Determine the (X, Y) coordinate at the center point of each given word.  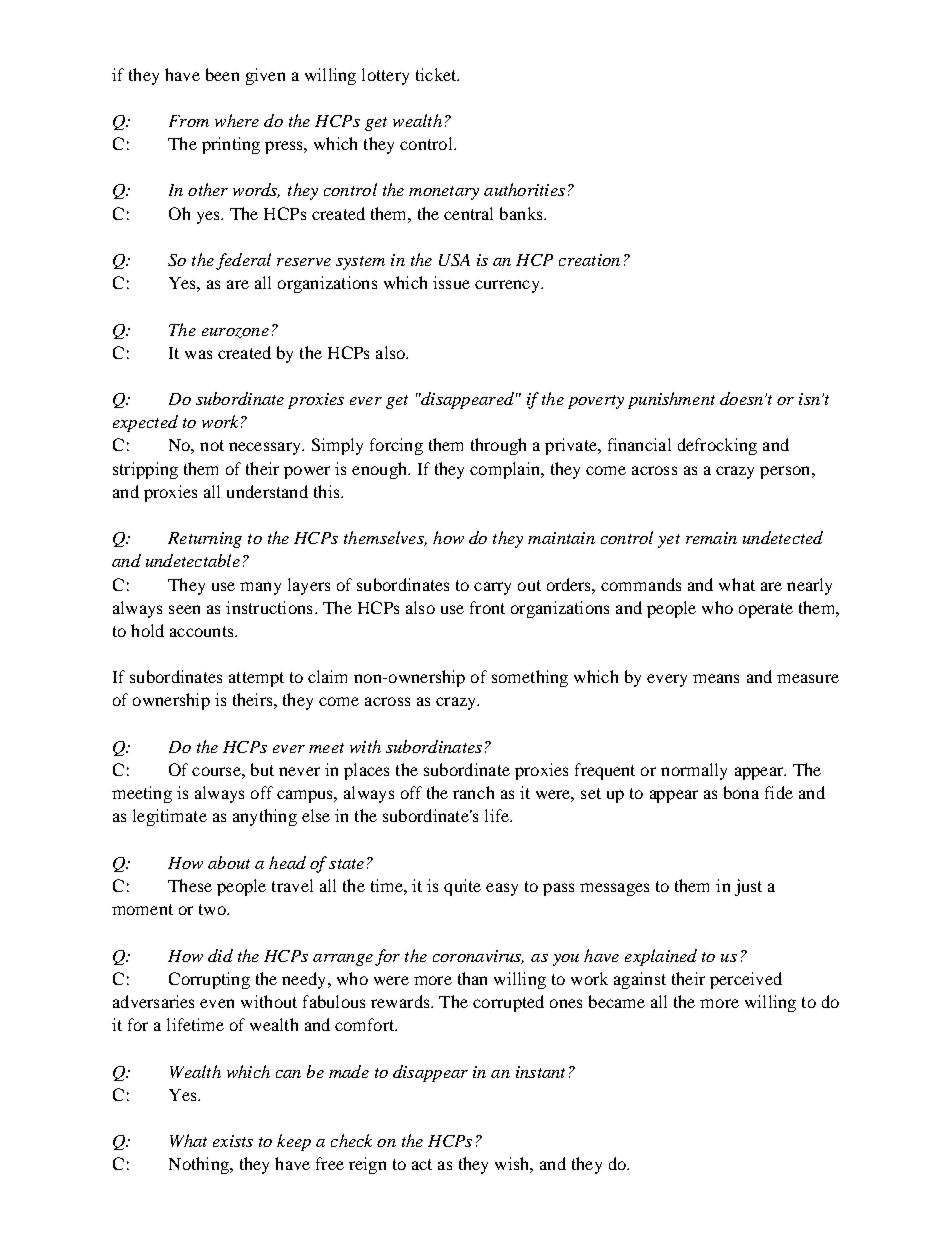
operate (766, 610)
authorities (524, 189)
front (487, 607)
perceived (746, 980)
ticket (437, 74)
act (422, 1164)
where (237, 120)
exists (233, 1141)
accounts (203, 631)
